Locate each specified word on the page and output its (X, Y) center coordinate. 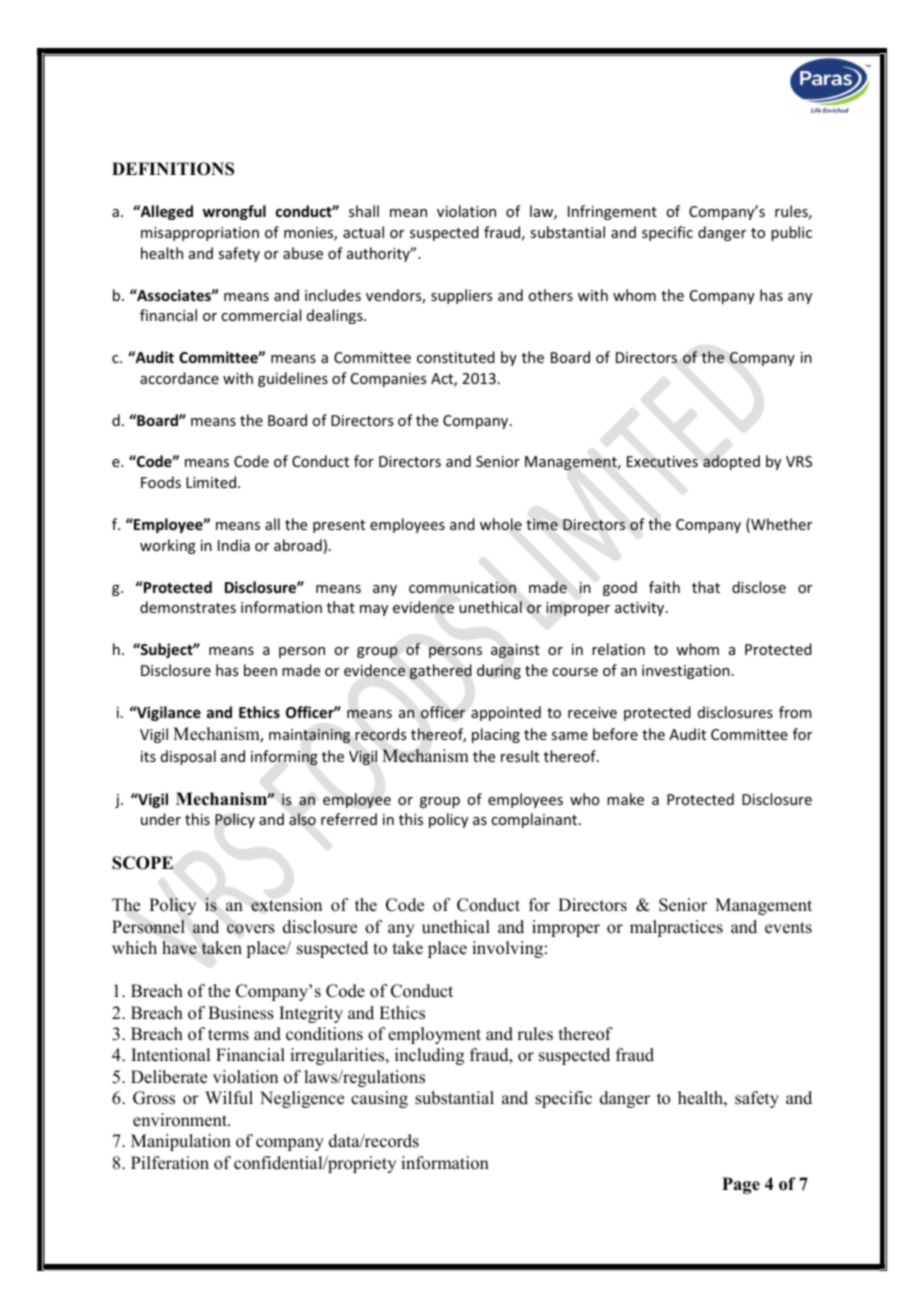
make (625, 799)
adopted (731, 462)
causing (379, 1099)
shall (364, 211)
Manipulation (181, 1142)
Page (741, 1185)
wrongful (234, 212)
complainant (535, 820)
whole (501, 524)
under (161, 819)
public (791, 233)
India (234, 545)
